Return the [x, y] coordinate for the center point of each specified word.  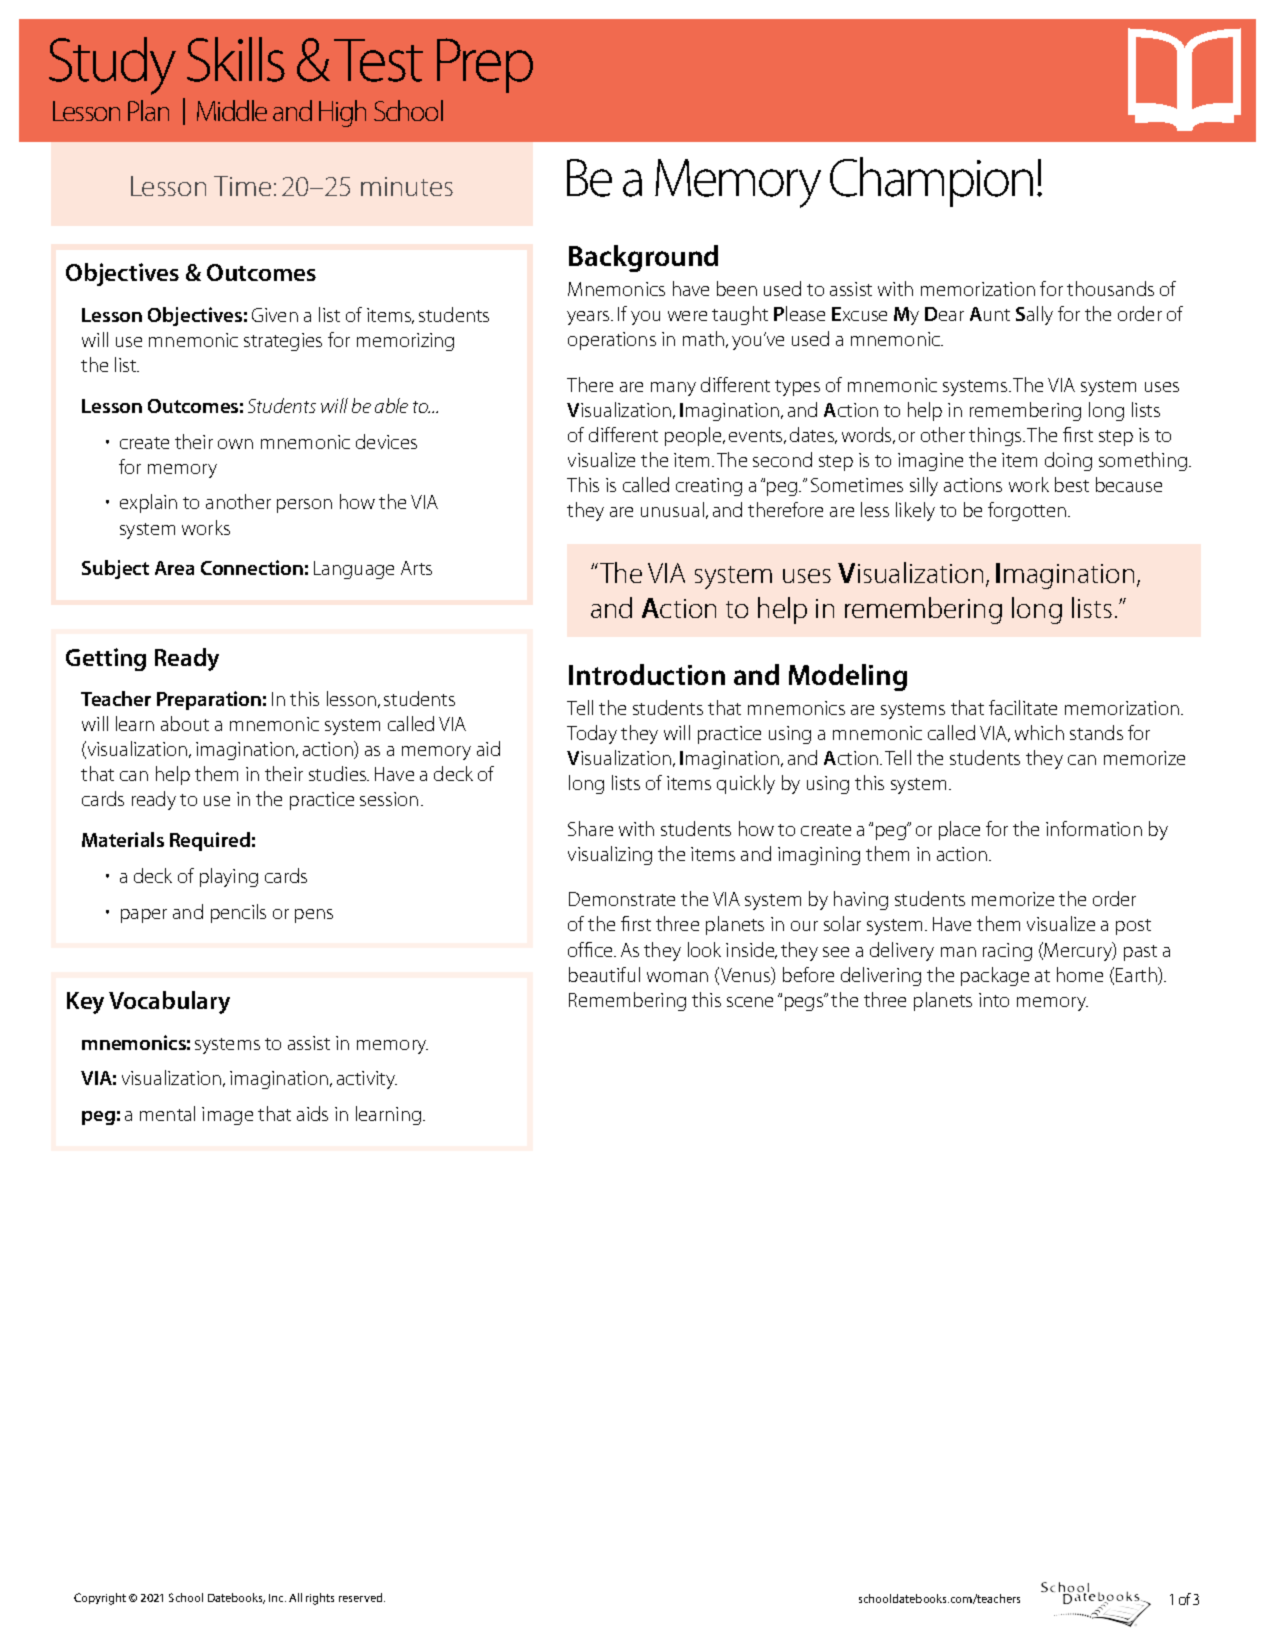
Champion [931, 182]
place [959, 830]
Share [590, 828]
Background [643, 258]
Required [210, 841]
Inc [277, 1598]
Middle [232, 110]
